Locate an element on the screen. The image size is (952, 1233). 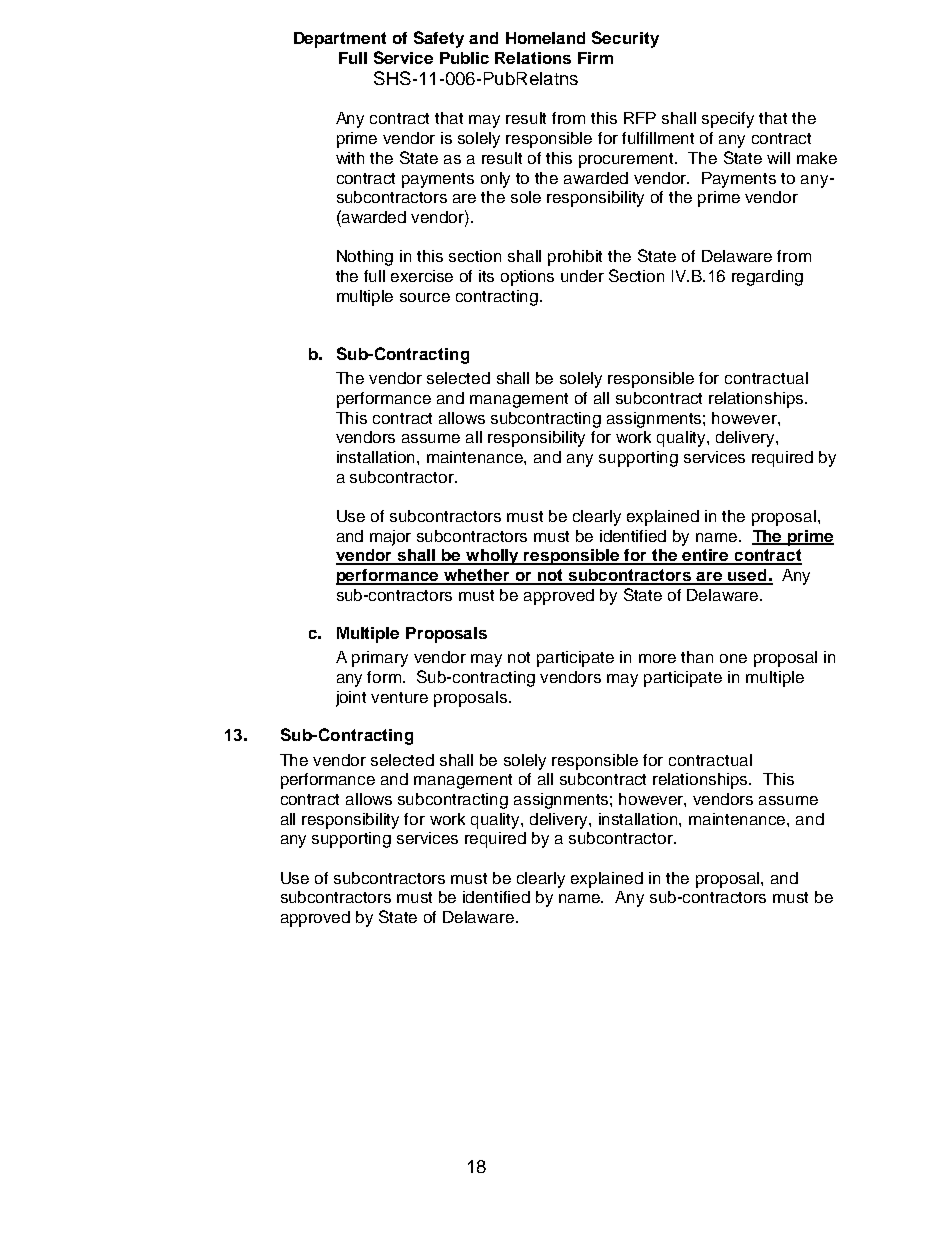
Safety is located at coordinates (439, 39).
